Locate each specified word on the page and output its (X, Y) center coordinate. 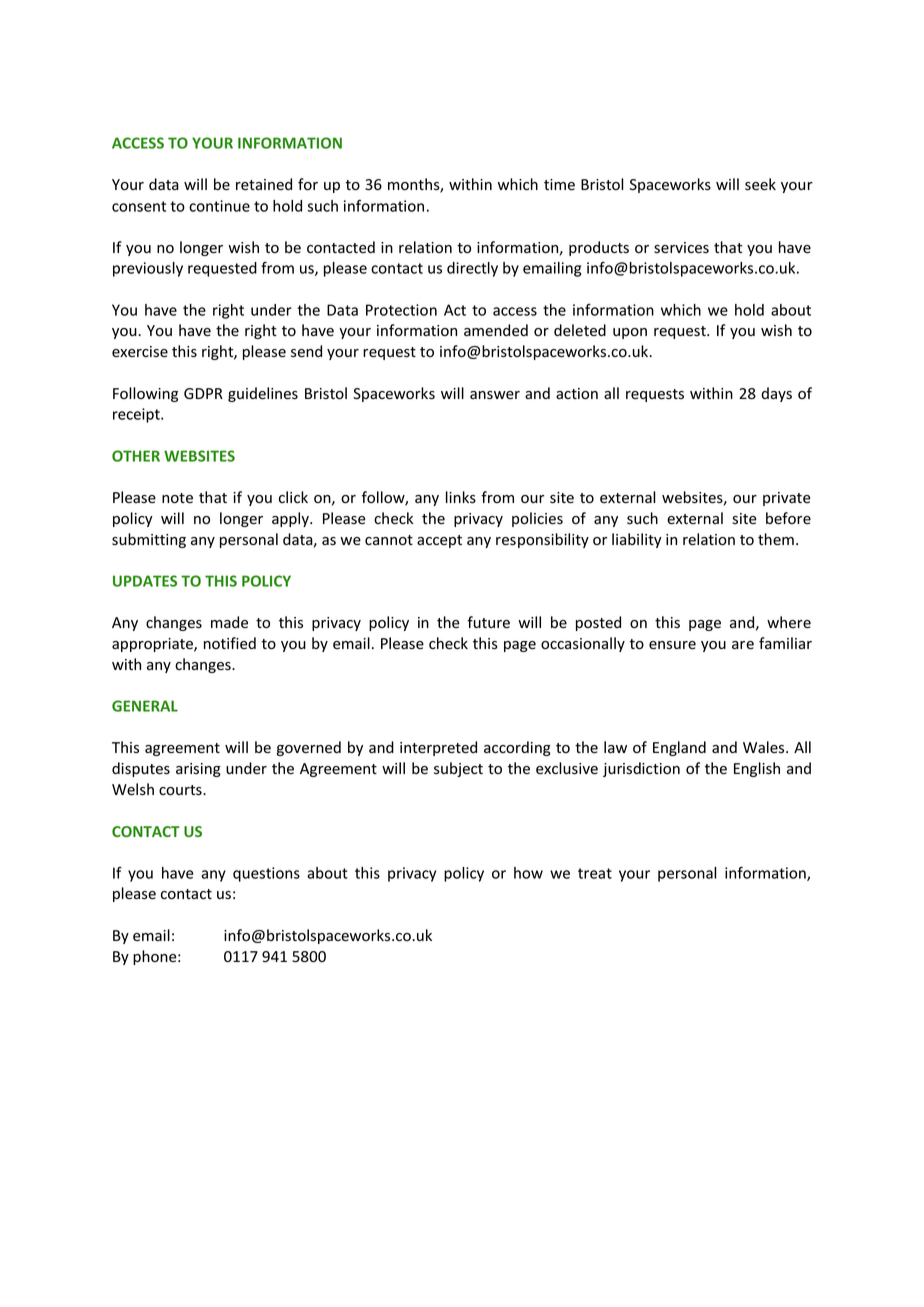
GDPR (203, 393)
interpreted (438, 748)
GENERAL (145, 706)
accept (439, 541)
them (776, 539)
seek (760, 184)
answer (495, 395)
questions (266, 874)
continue (219, 206)
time (559, 185)
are (743, 645)
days (776, 394)
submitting (149, 540)
